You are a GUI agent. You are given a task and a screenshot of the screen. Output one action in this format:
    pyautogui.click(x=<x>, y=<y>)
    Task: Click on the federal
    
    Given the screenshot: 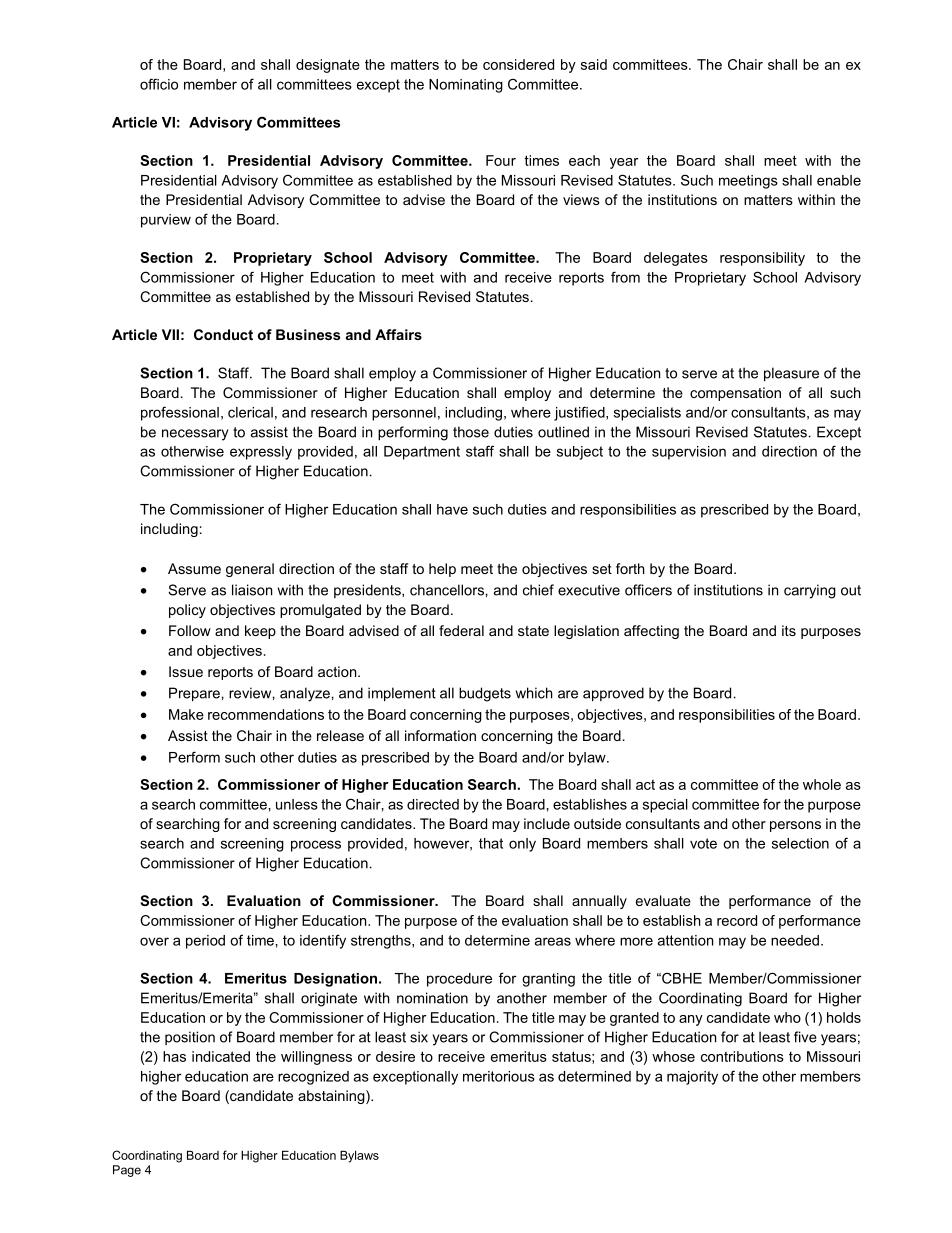 What is the action you would take?
    pyautogui.click(x=461, y=630)
